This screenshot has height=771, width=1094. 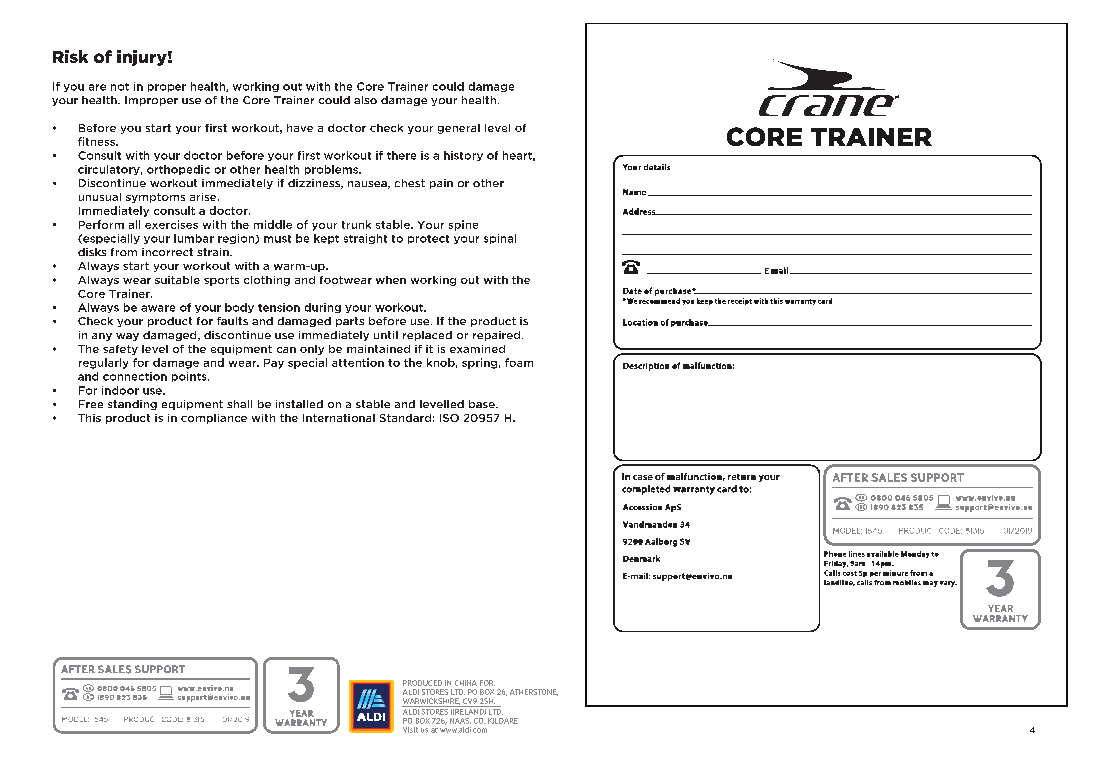 What do you see at coordinates (463, 225) in the screenshot?
I see `spine` at bounding box center [463, 225].
